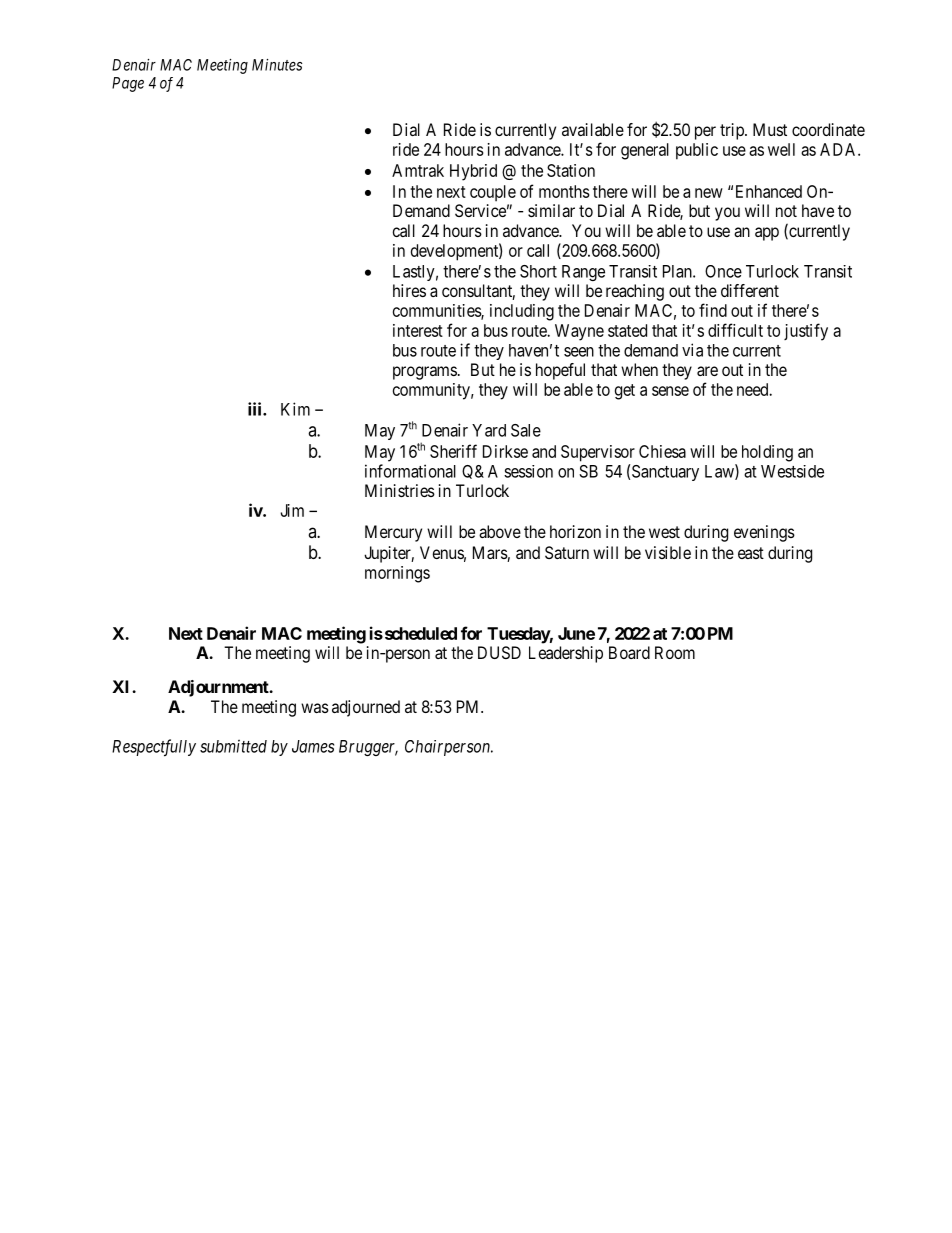  What do you see at coordinates (277, 65) in the screenshot?
I see `Minutes` at bounding box center [277, 65].
